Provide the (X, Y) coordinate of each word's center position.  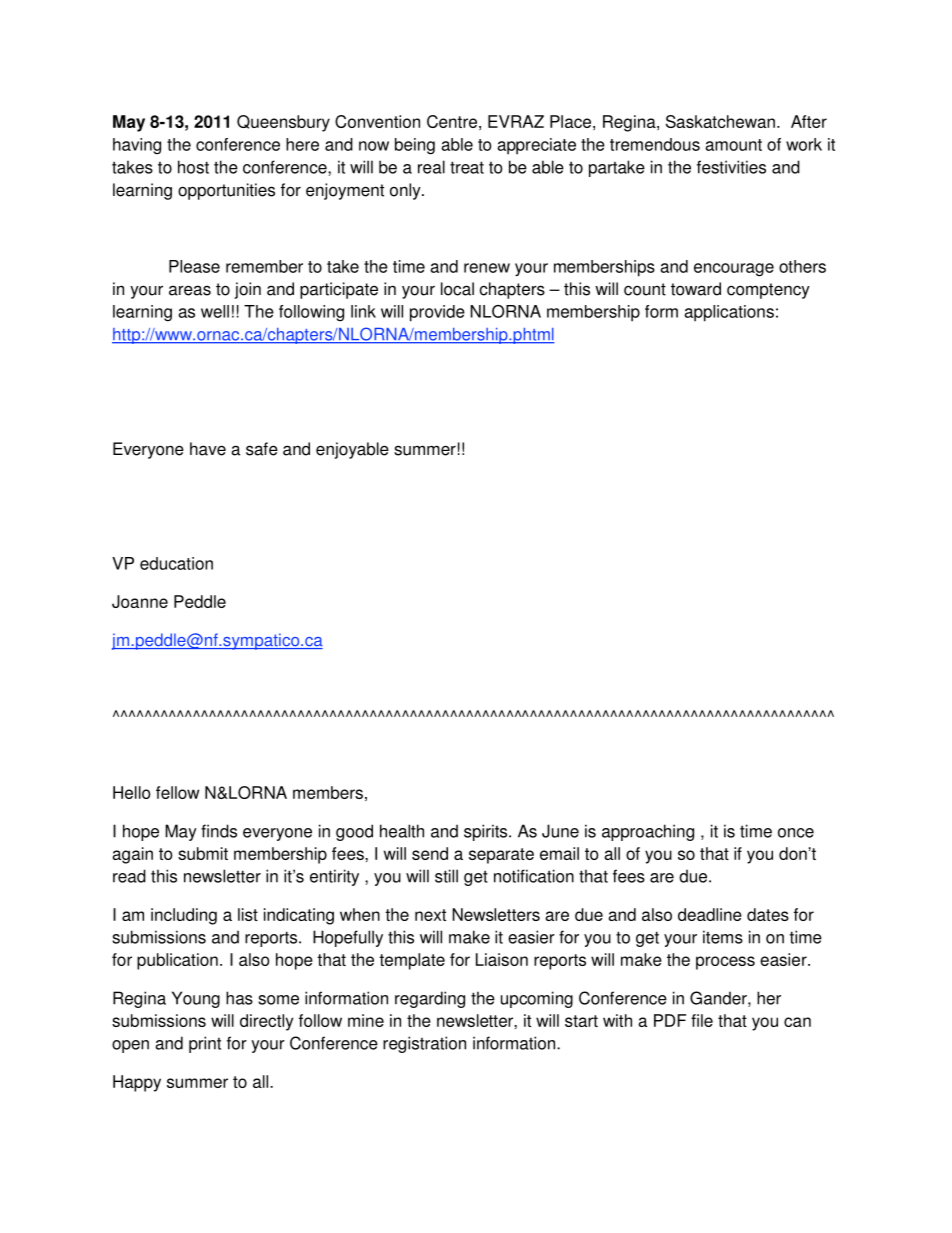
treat (467, 167)
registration (424, 1044)
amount (733, 145)
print (205, 1044)
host (193, 167)
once (796, 833)
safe (262, 449)
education (176, 563)
